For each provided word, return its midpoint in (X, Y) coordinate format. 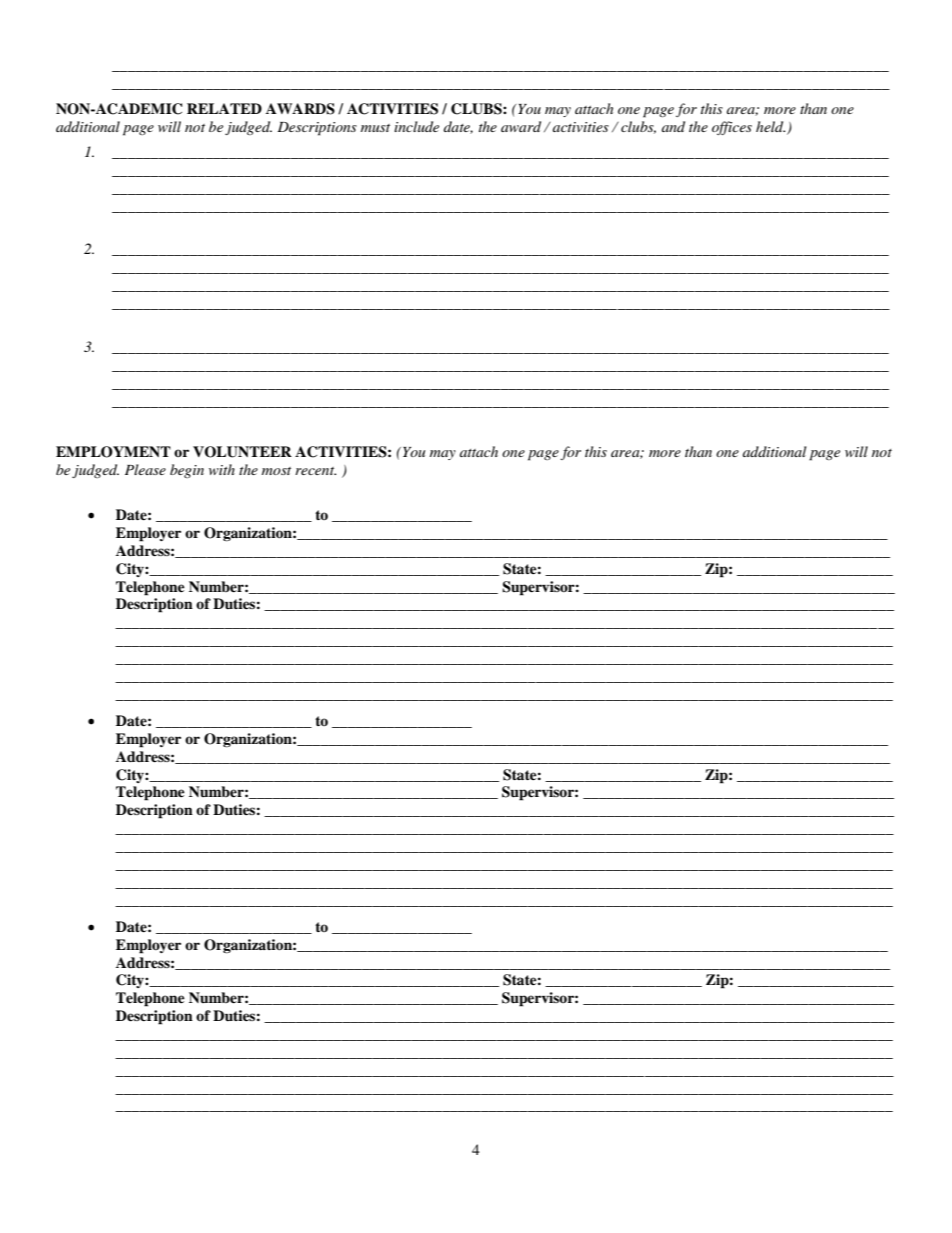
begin (187, 471)
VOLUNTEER (242, 452)
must (375, 128)
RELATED (224, 108)
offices (732, 128)
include (416, 126)
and (673, 126)
